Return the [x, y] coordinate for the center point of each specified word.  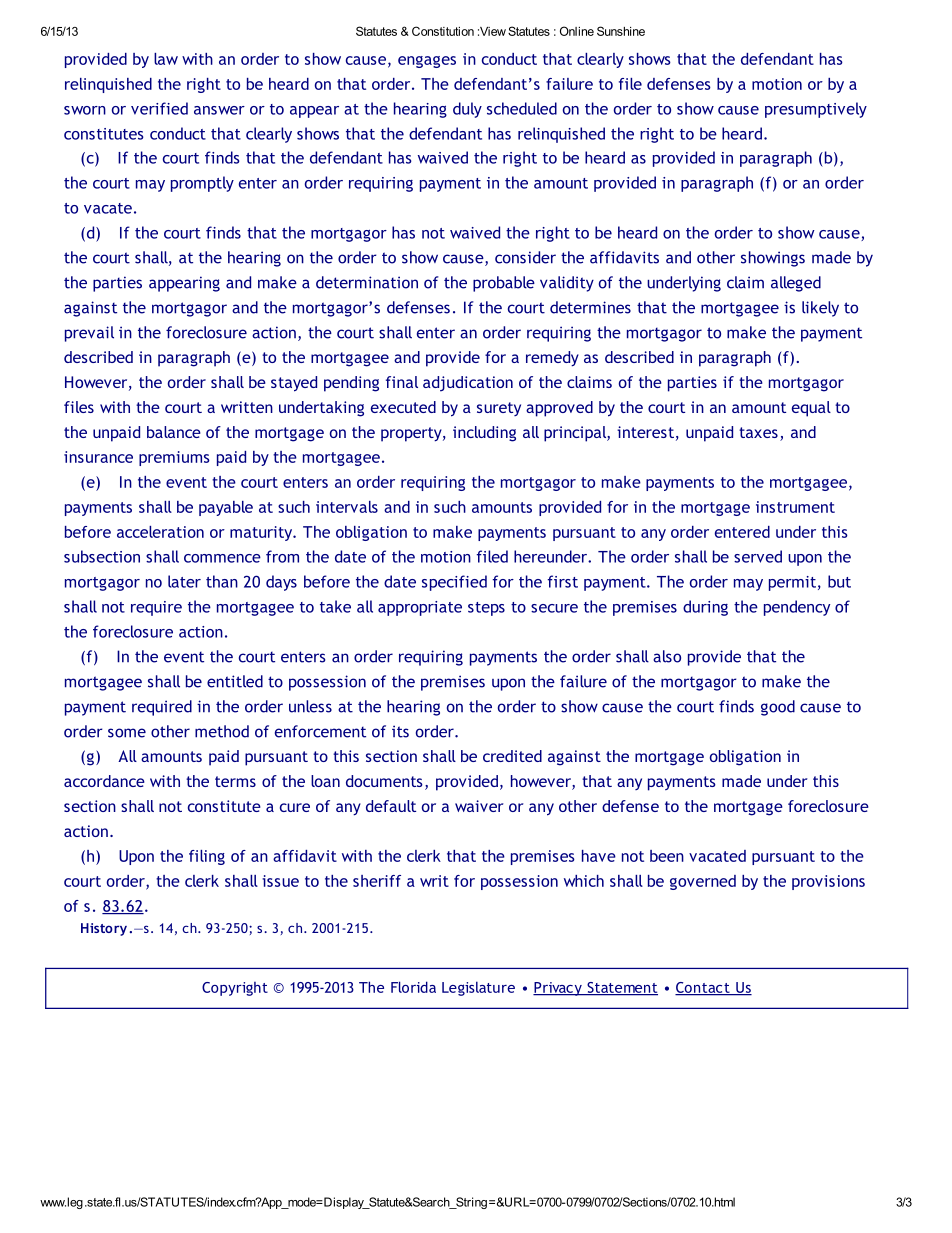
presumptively [816, 110]
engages [427, 62]
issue [280, 881]
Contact [703, 988]
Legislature [478, 988]
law [166, 59]
